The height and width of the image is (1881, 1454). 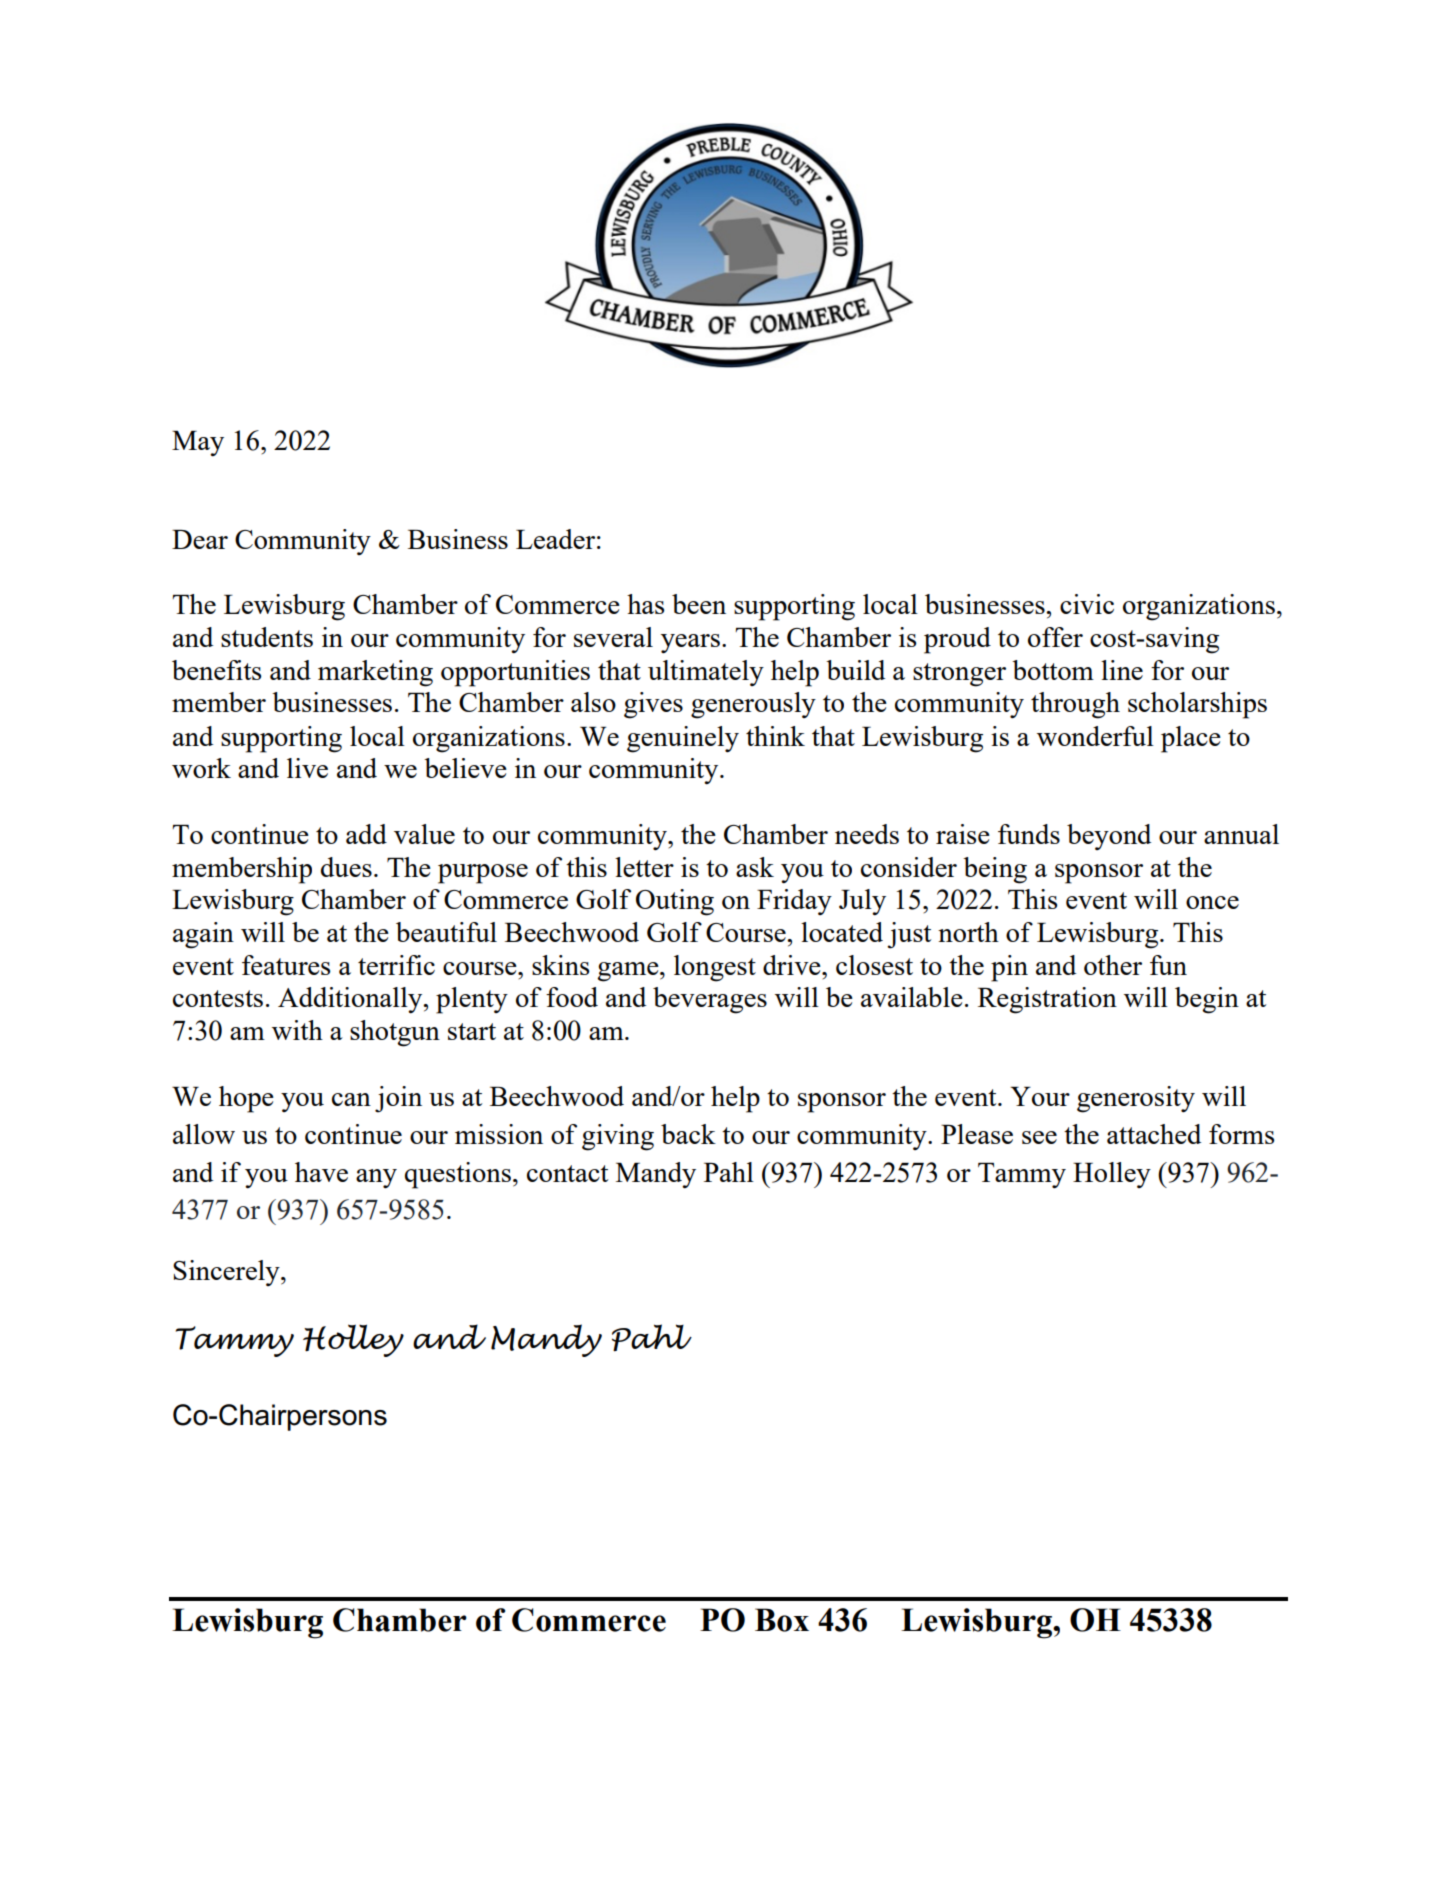 What do you see at coordinates (297, 1030) in the image?
I see `with` at bounding box center [297, 1030].
